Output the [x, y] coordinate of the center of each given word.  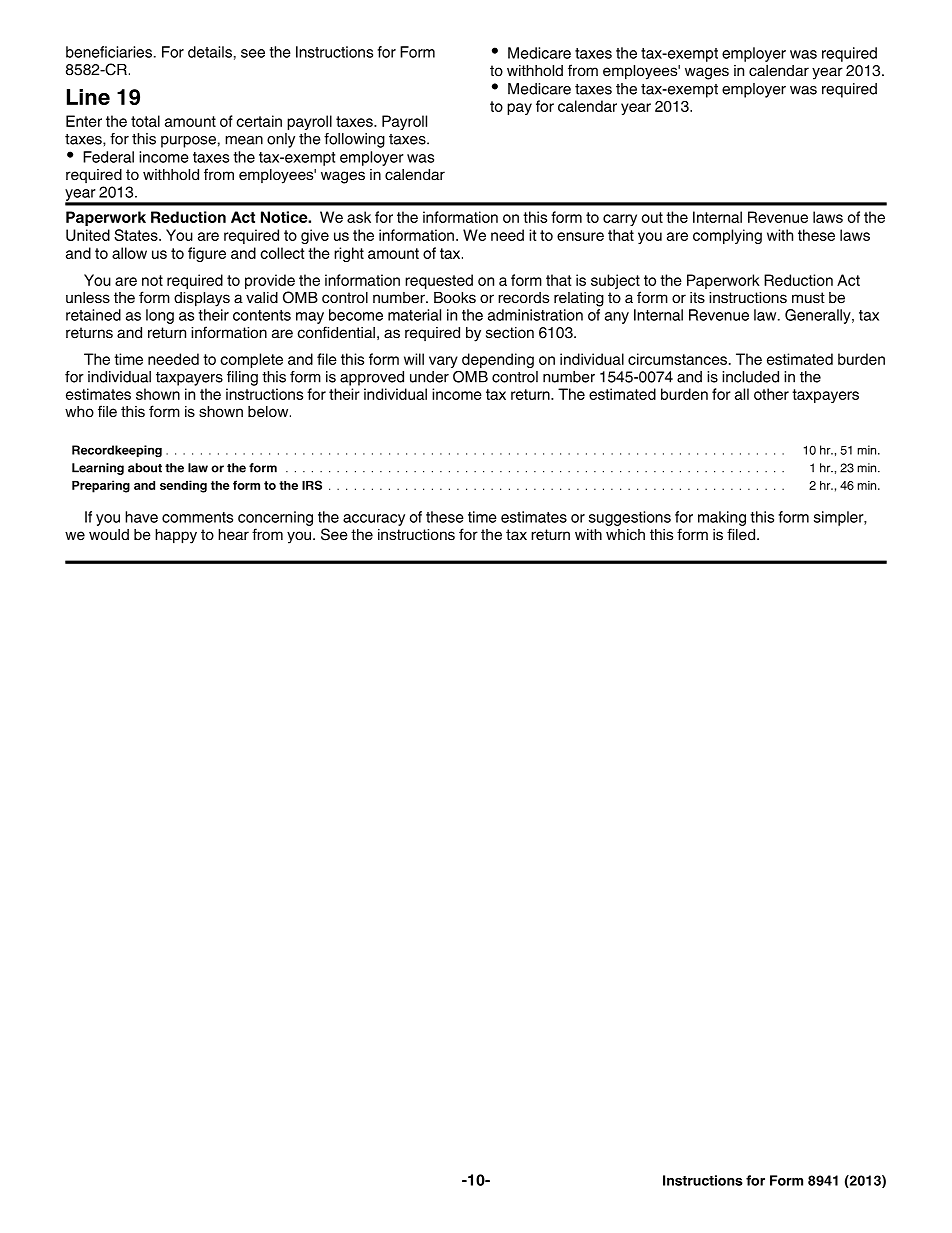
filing [242, 378]
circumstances [677, 359]
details [210, 52]
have [141, 517]
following [354, 140]
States [137, 235]
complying [727, 236]
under [429, 377]
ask [359, 217]
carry [620, 220]
